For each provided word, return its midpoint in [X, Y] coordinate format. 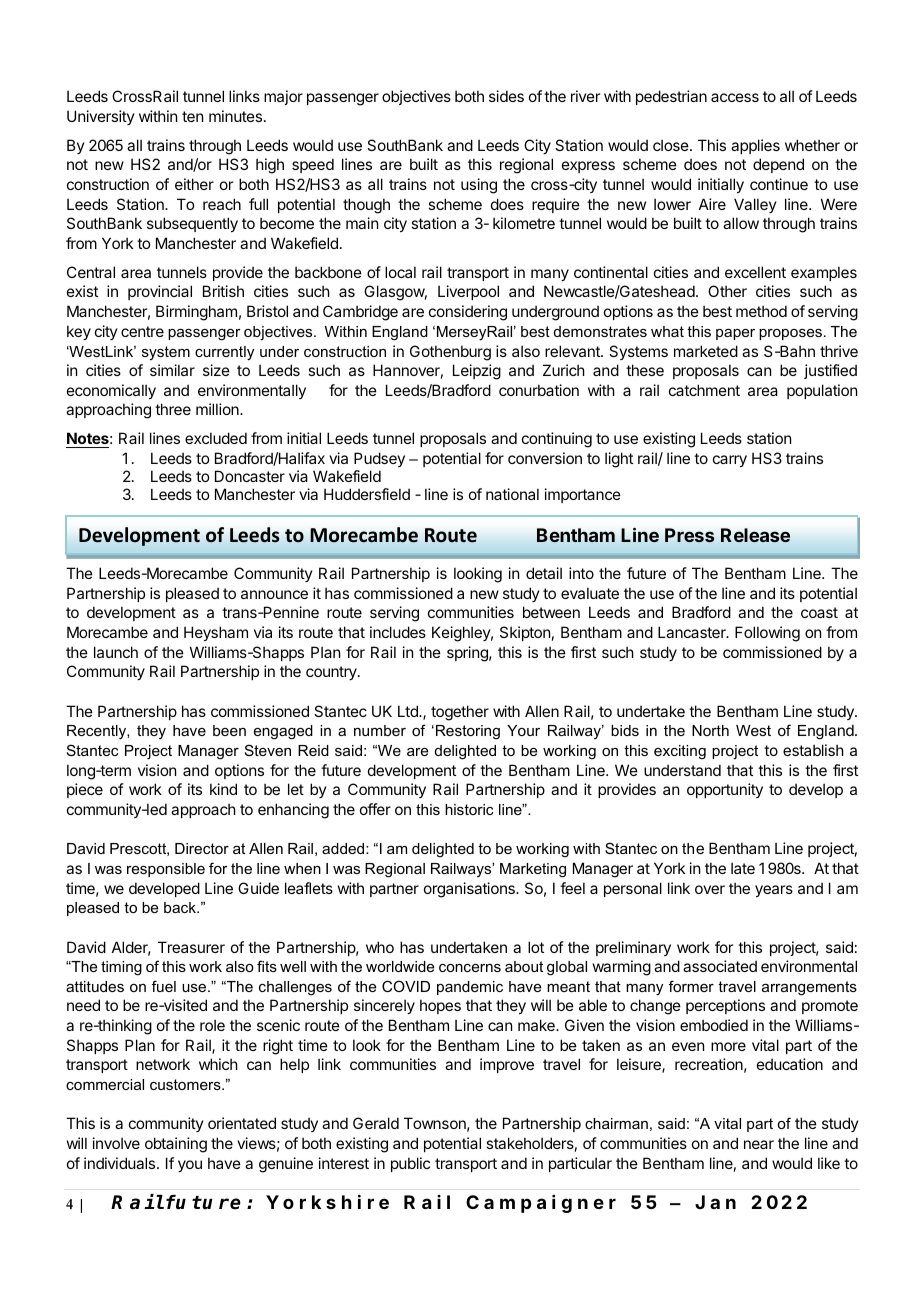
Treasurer [191, 947]
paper [735, 334]
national [512, 494]
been [229, 730]
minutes [235, 116]
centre [142, 331]
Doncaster [250, 476]
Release [755, 535]
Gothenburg [450, 353]
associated [720, 966]
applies [755, 146]
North [710, 730]
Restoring [468, 732]
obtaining [176, 1145]
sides [506, 96]
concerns [470, 968]
